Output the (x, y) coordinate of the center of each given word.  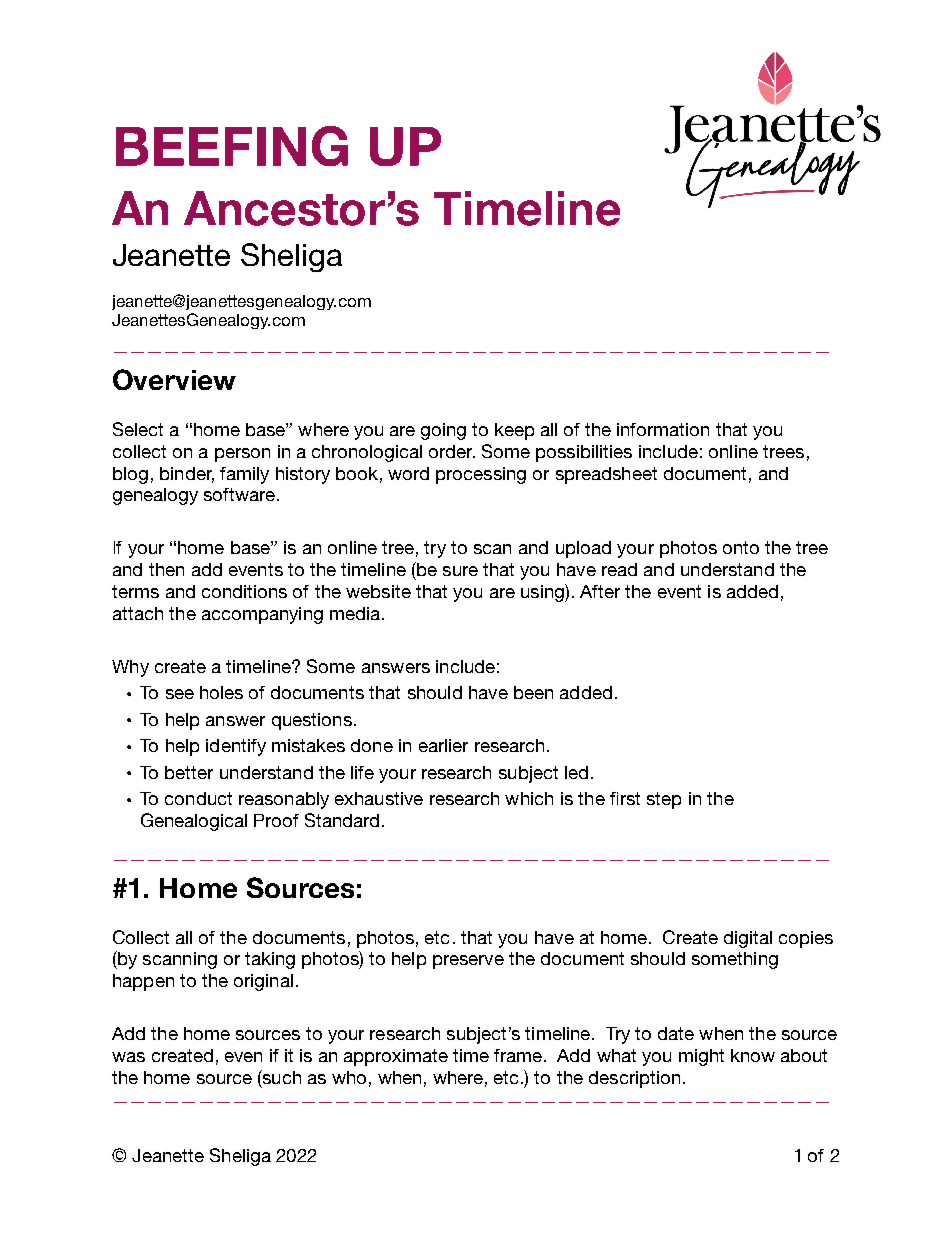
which (529, 798)
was (128, 1057)
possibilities (584, 453)
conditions (244, 591)
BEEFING (232, 146)
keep (514, 431)
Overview (174, 379)
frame (518, 1055)
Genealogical (194, 822)
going (443, 431)
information (663, 429)
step (664, 800)
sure (460, 571)
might (701, 1057)
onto (741, 547)
